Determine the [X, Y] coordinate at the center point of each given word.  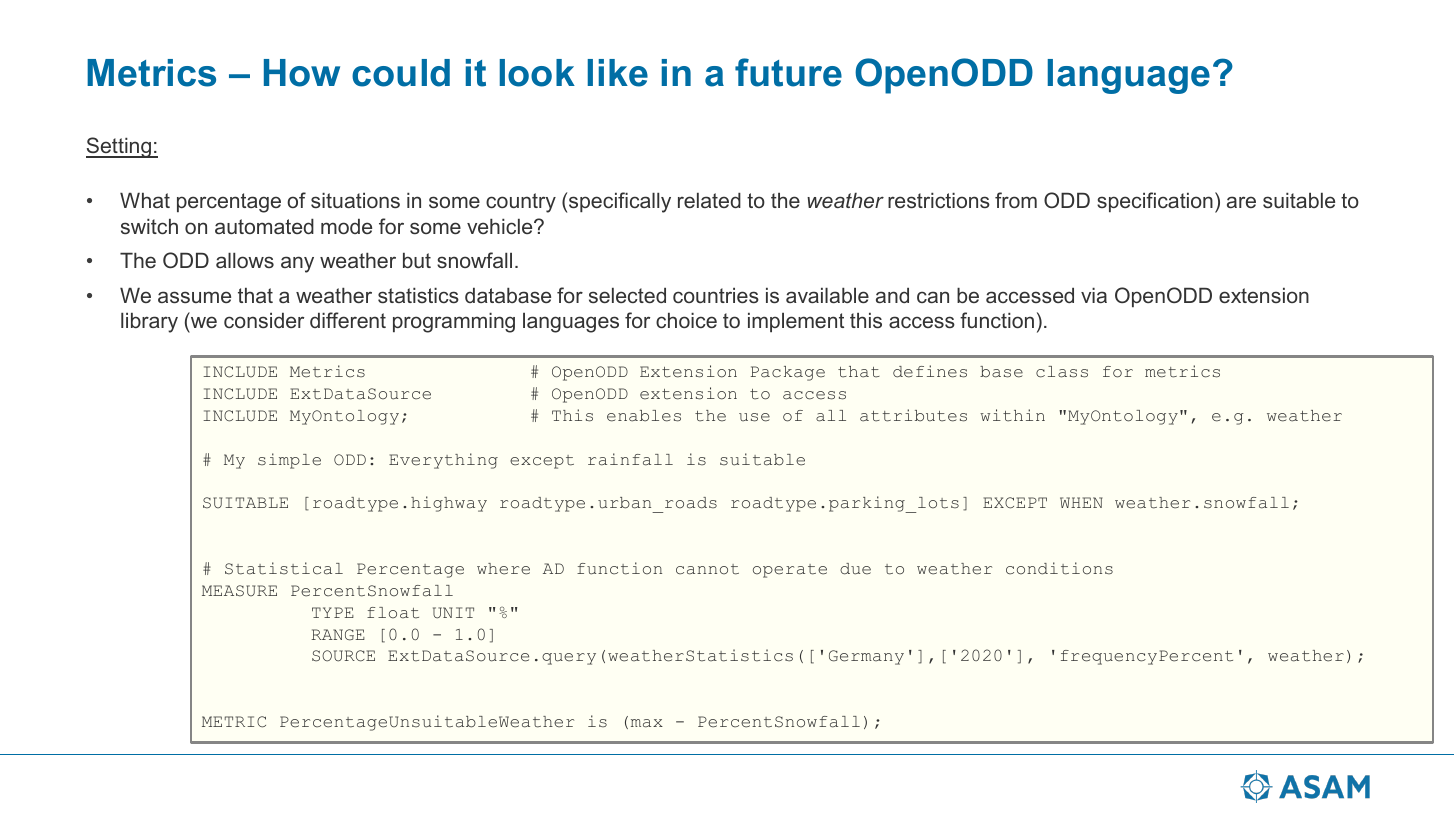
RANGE [338, 635]
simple [289, 461]
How [302, 73]
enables [644, 416]
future [788, 72]
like [618, 73]
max [647, 723]
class [1062, 372]
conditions [1059, 568]
